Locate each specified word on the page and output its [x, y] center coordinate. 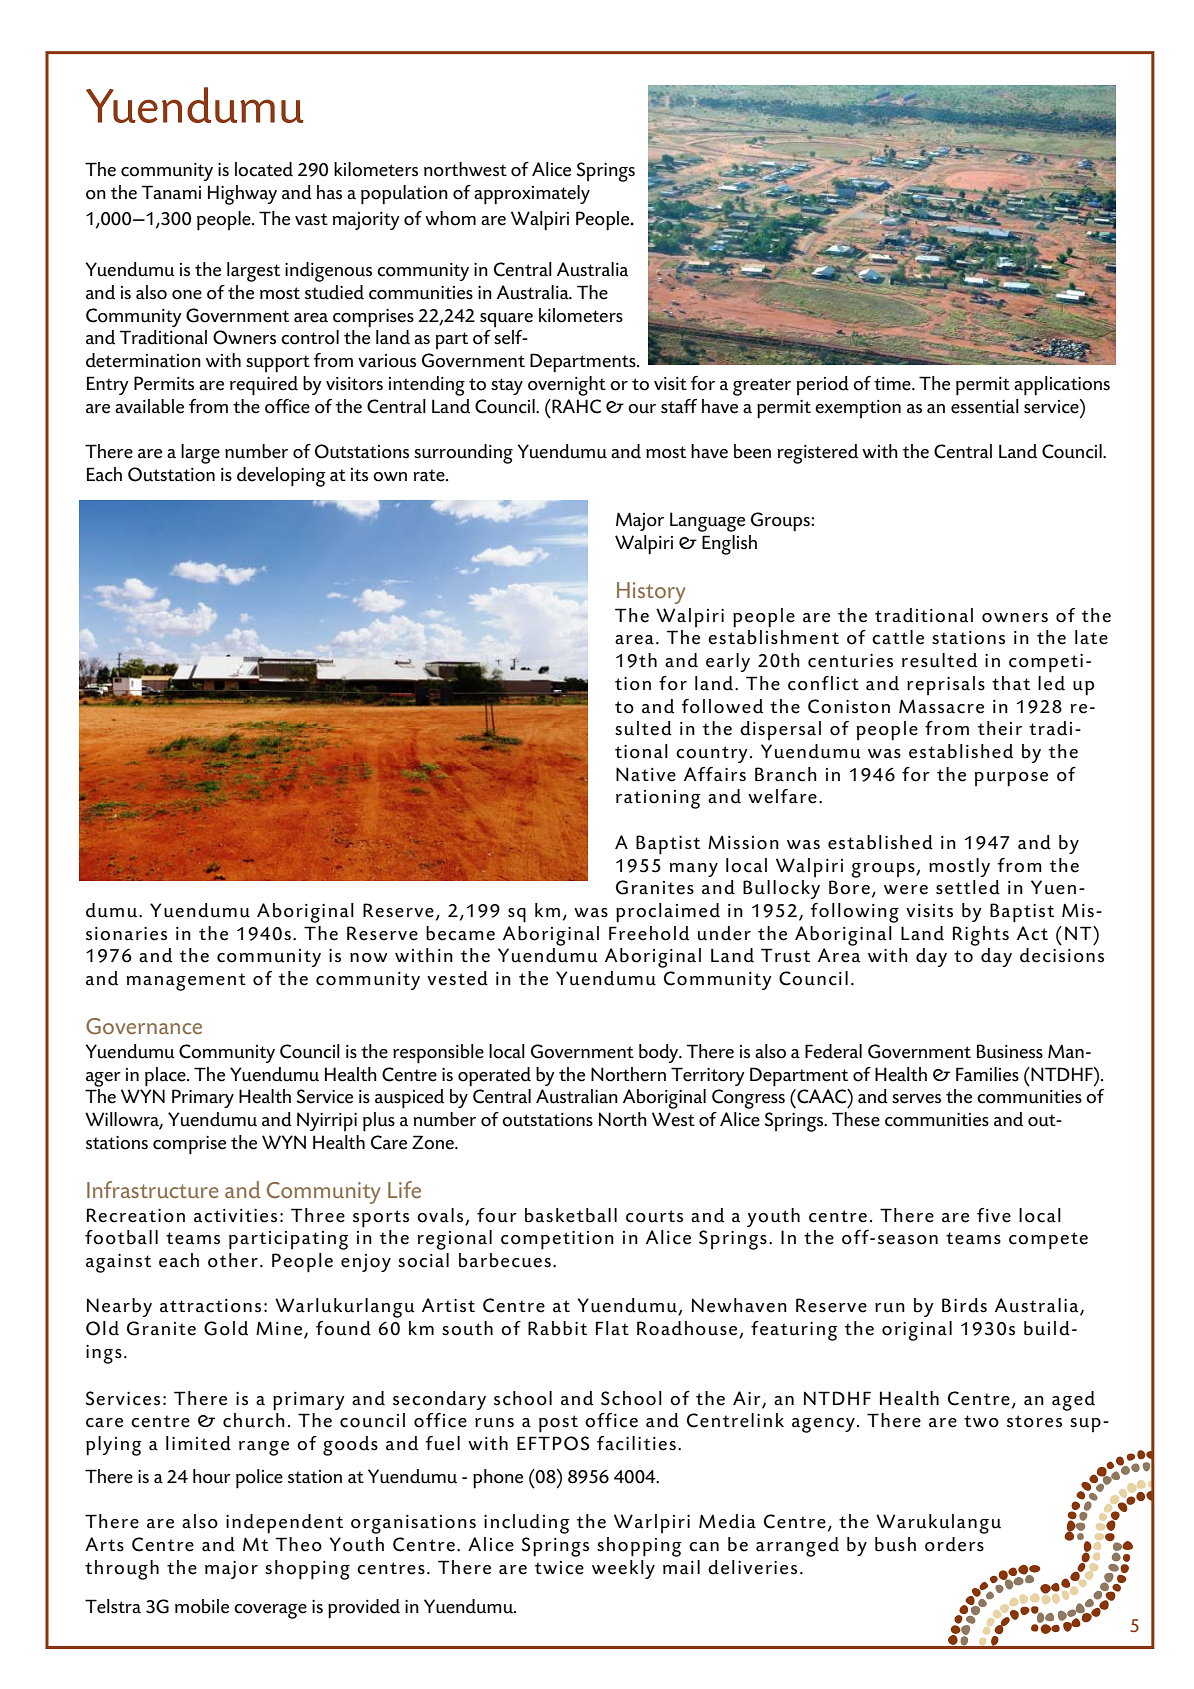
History [651, 593]
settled [968, 887]
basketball [571, 1215]
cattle [898, 637]
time [893, 384]
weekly [623, 1569]
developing [281, 477]
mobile [202, 1606]
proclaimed [668, 913]
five [994, 1215]
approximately [532, 195]
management [186, 982]
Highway [242, 195]
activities [235, 1216]
